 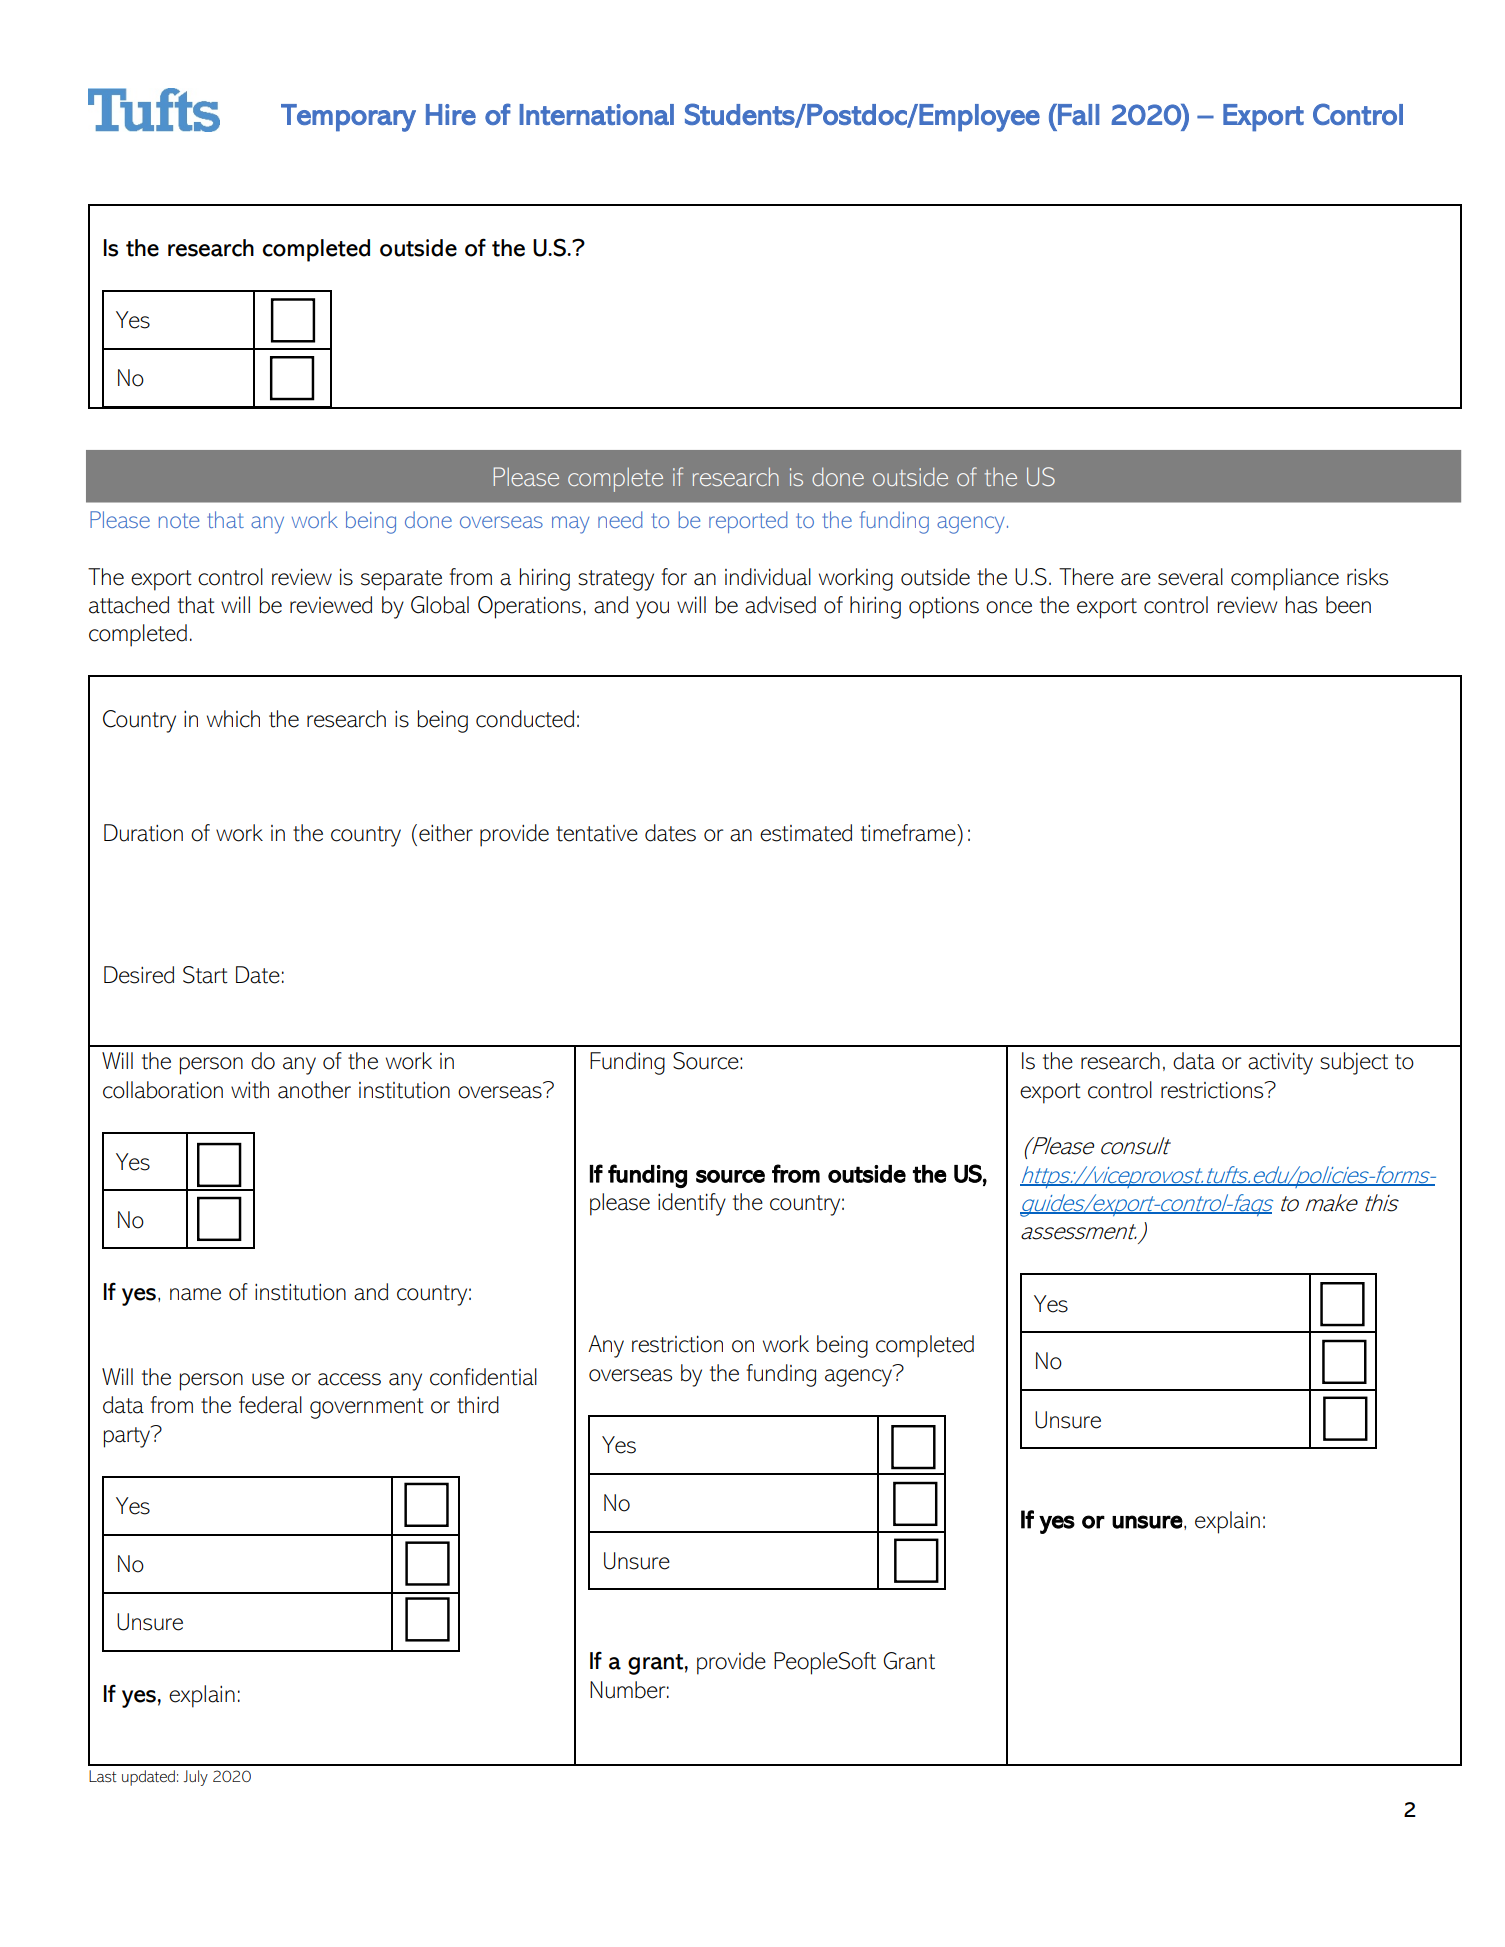 What do you see at coordinates (1077, 114) in the screenshot?
I see `Fall` at bounding box center [1077, 114].
